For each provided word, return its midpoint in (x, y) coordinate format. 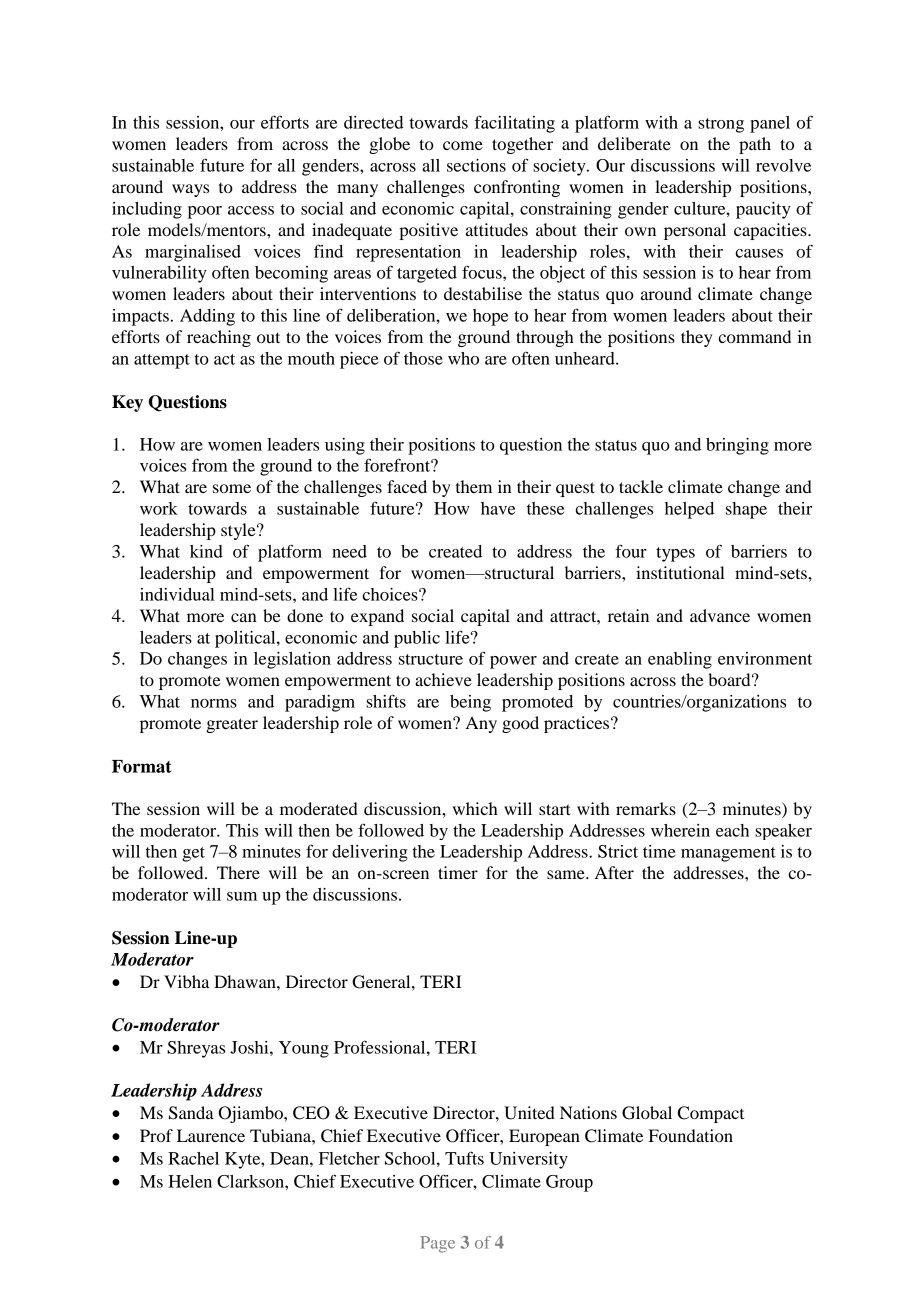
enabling (680, 660)
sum (242, 896)
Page (437, 1244)
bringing (737, 446)
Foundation (691, 1135)
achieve (443, 679)
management (728, 854)
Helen (190, 1181)
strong (721, 125)
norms (214, 703)
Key (127, 403)
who (463, 358)
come (463, 145)
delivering (370, 853)
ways (190, 190)
